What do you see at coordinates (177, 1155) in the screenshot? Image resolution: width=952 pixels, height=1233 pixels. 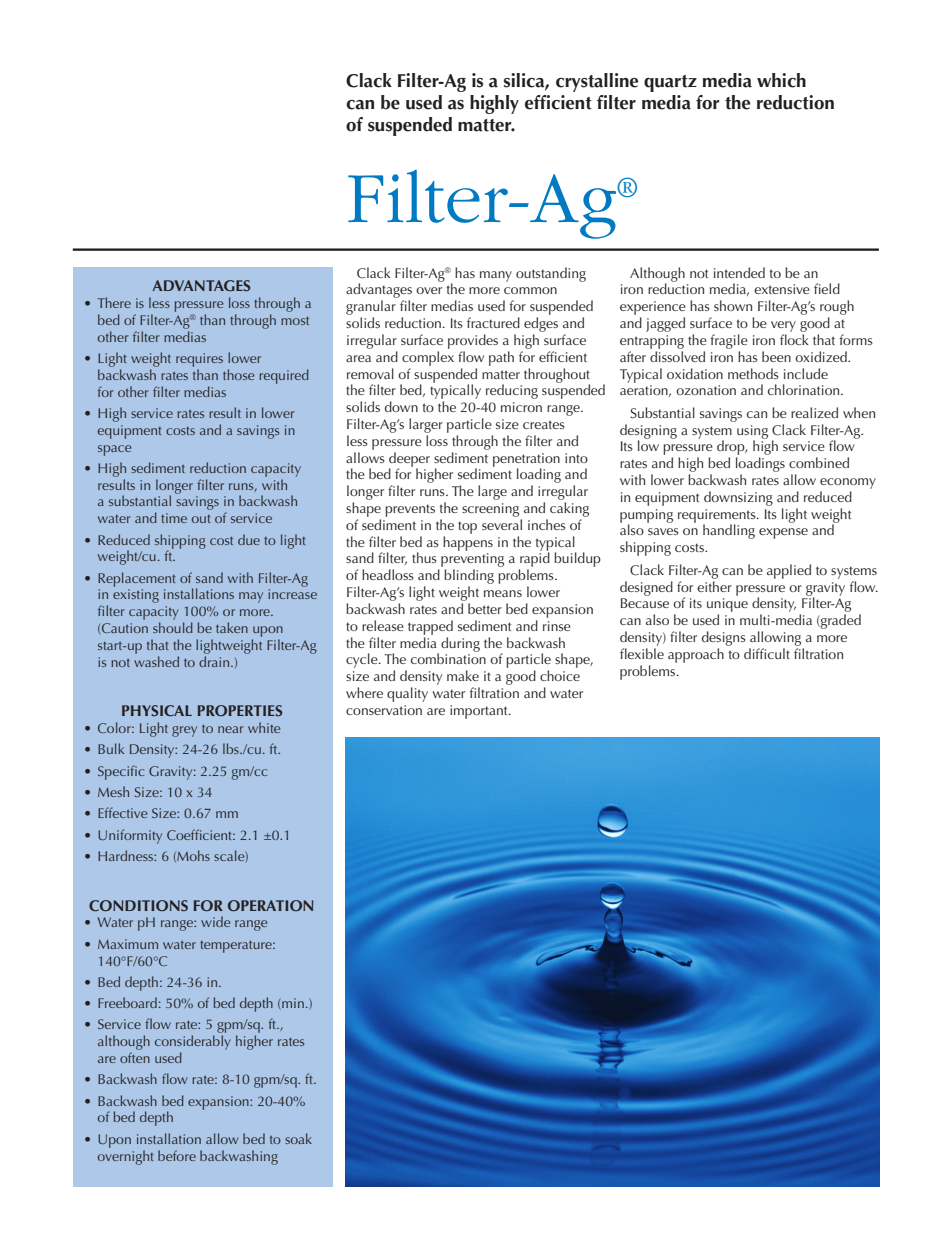 I see `before` at bounding box center [177, 1155].
